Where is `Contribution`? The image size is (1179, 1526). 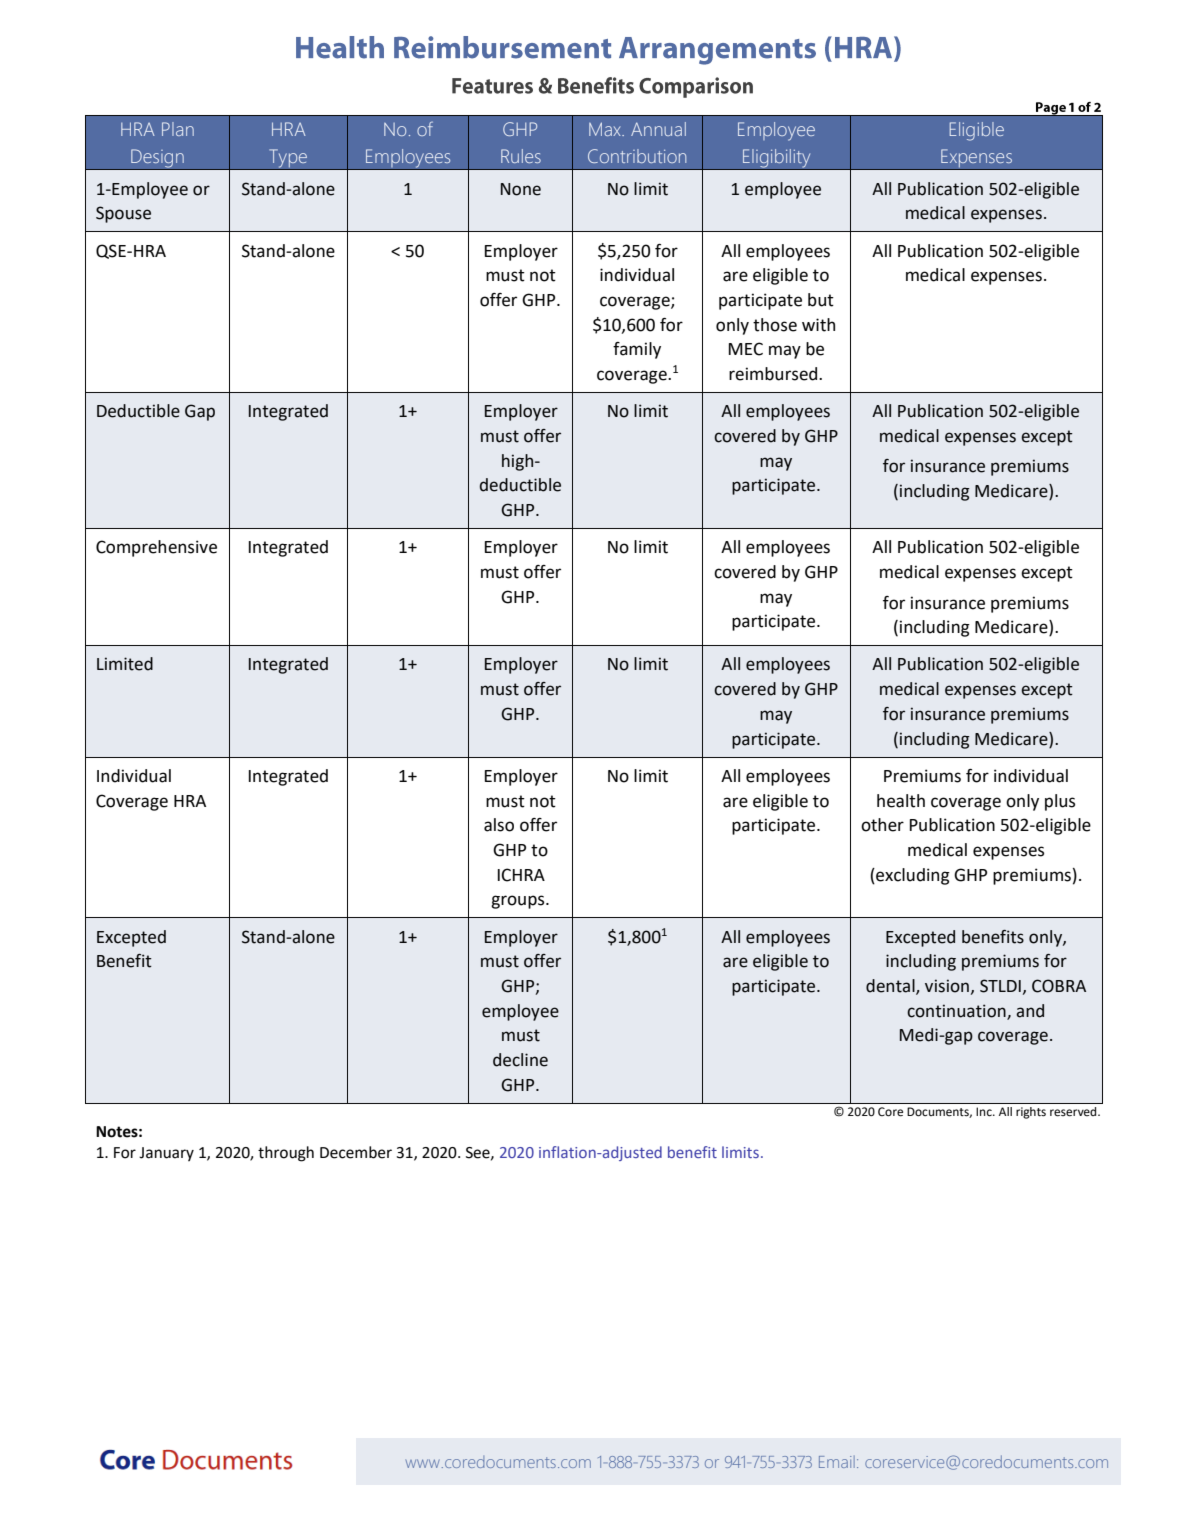 Contribution is located at coordinates (637, 156).
